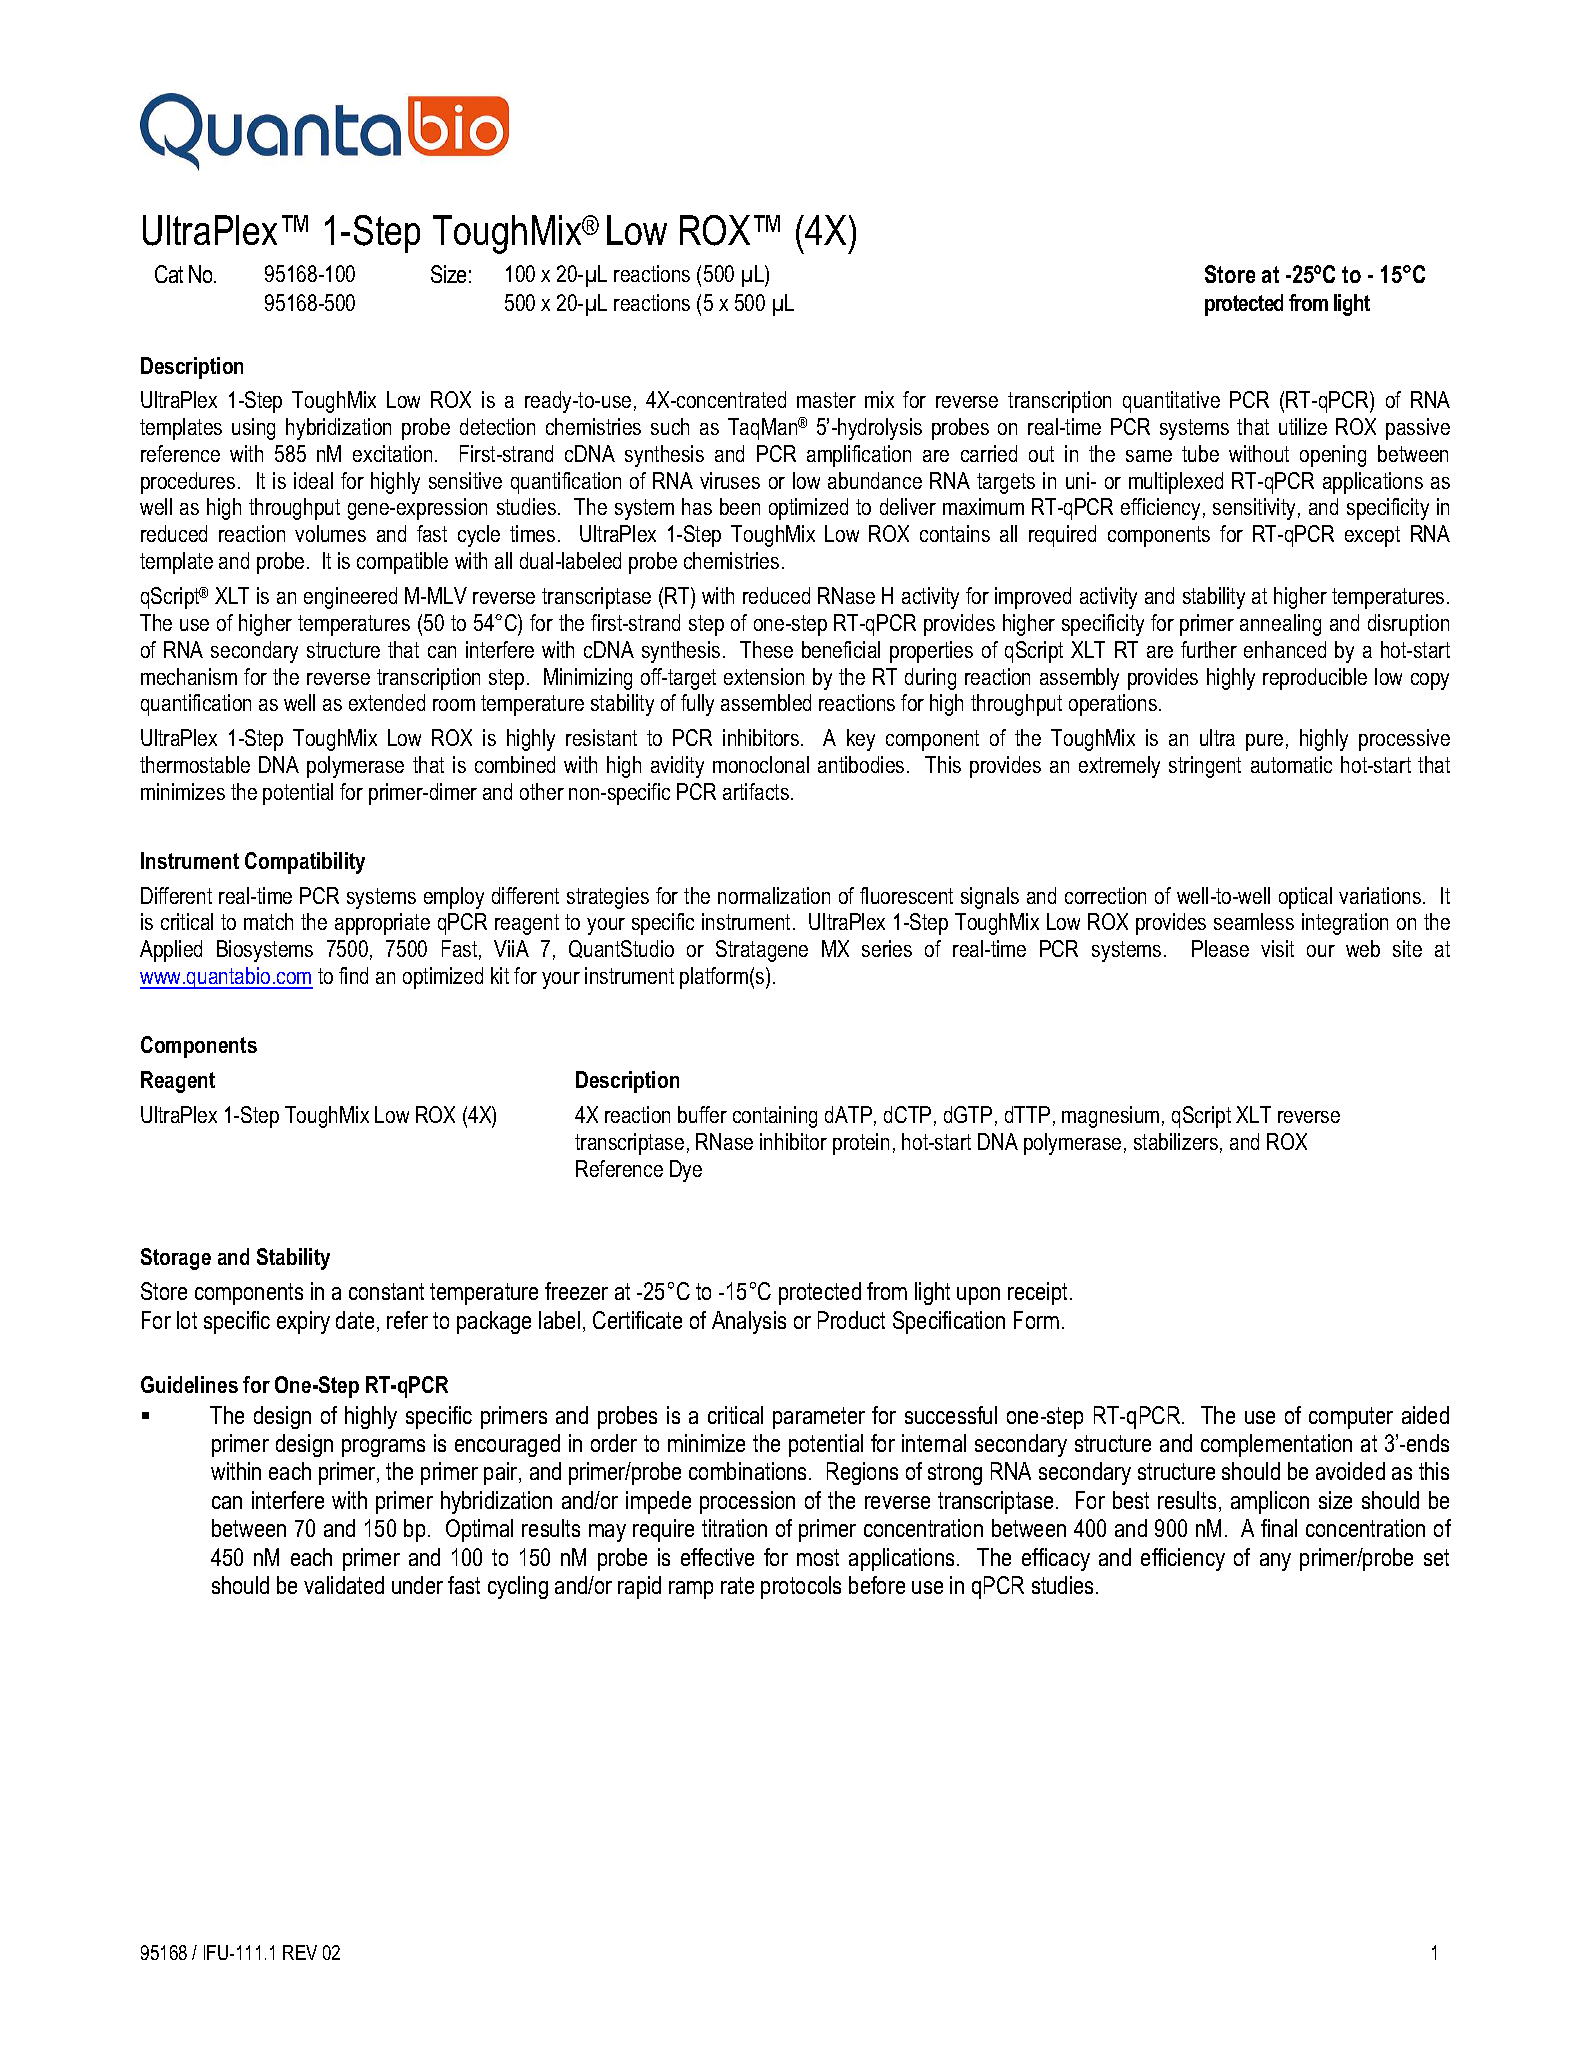 The height and width of the document is (2059, 1591). Describe the element at coordinates (353, 975) in the document. I see `find` at that location.
